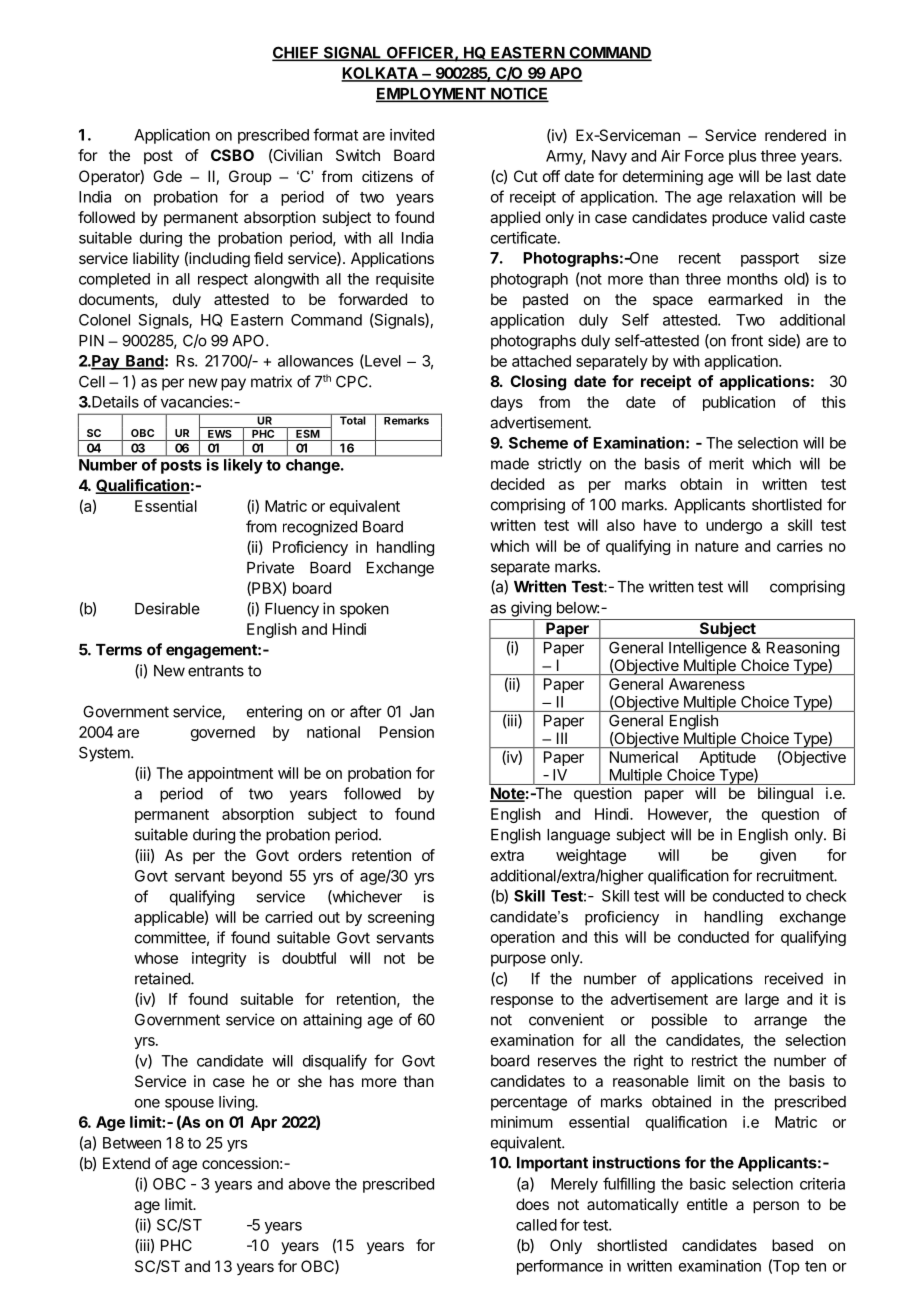 This screenshot has width=924, height=1307. I want to click on Awareness, so click(707, 684).
